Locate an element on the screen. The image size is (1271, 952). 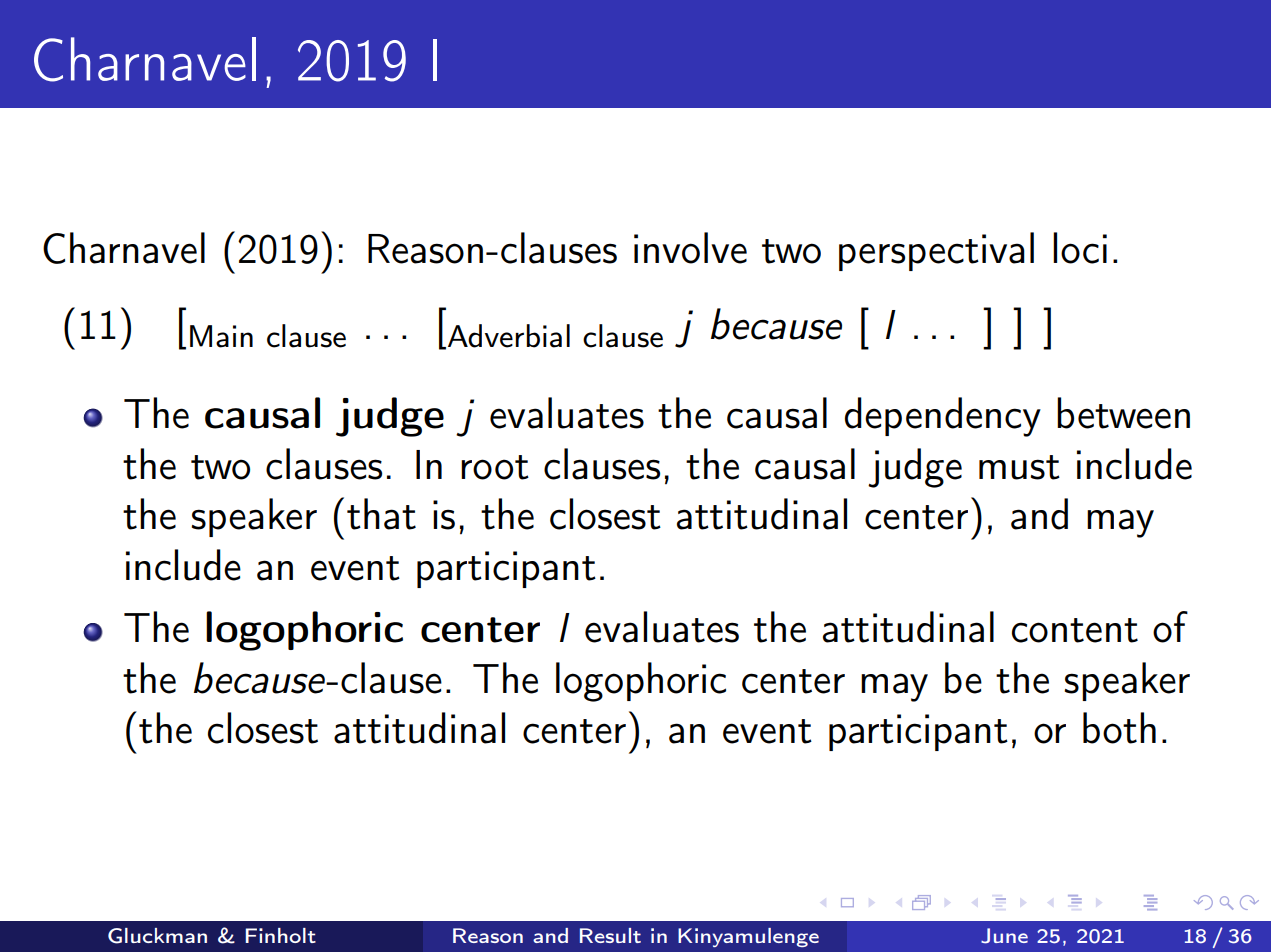
Result is located at coordinates (610, 935).
